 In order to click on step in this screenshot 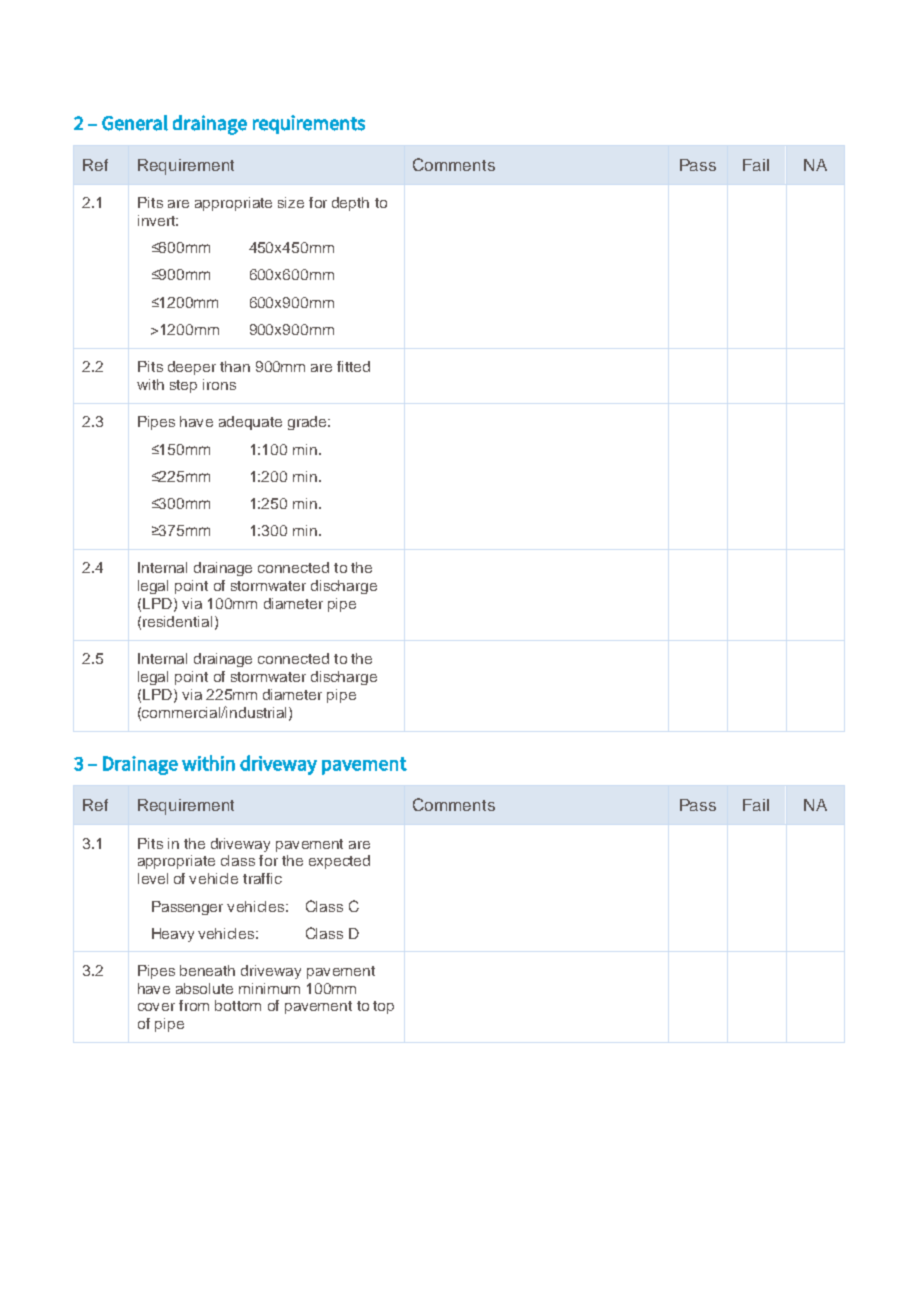, I will do `click(183, 386)`.
